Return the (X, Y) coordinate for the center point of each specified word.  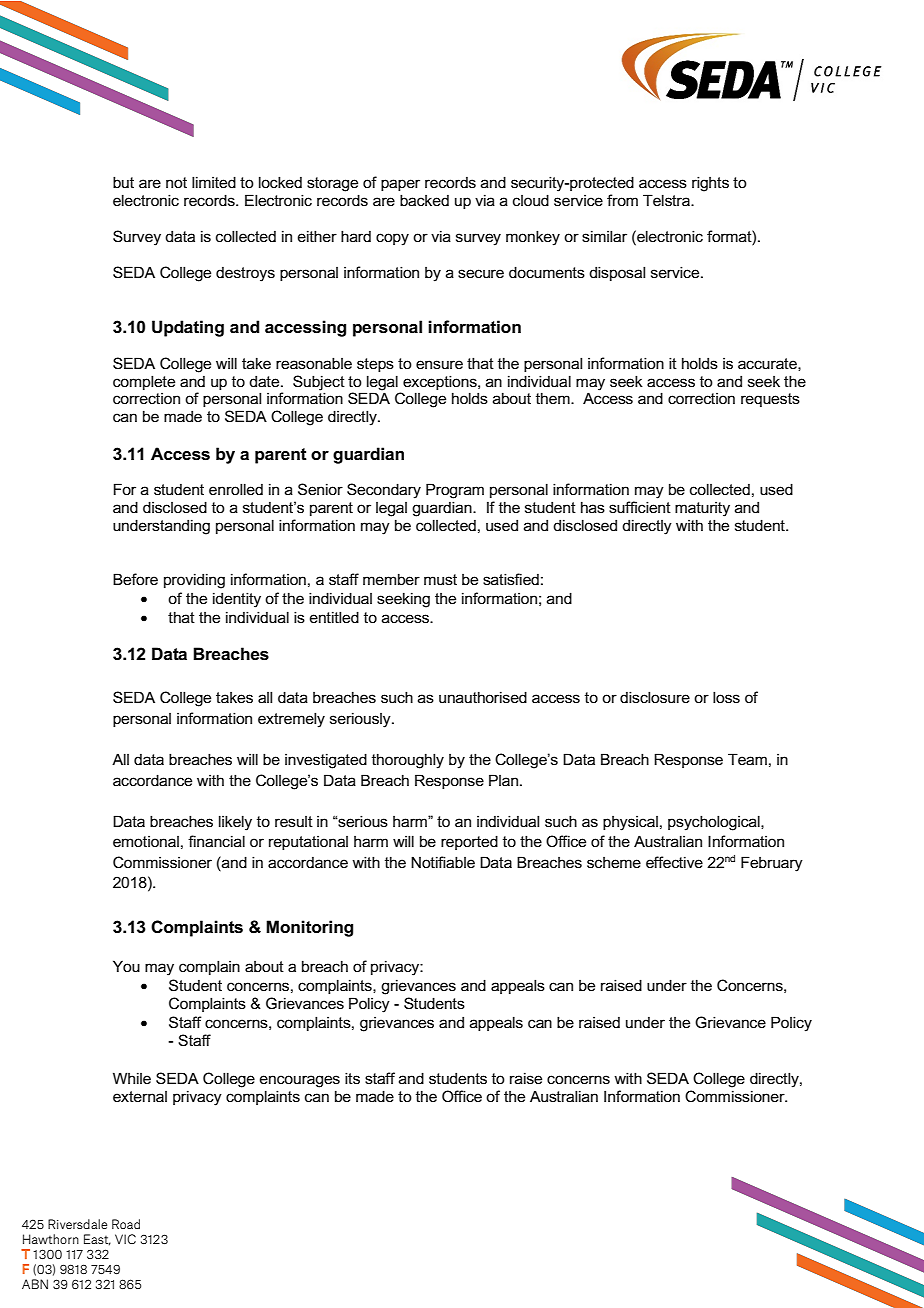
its (352, 1078)
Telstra (667, 200)
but (123, 182)
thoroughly (408, 761)
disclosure (655, 697)
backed (424, 200)
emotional (146, 841)
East (97, 1240)
